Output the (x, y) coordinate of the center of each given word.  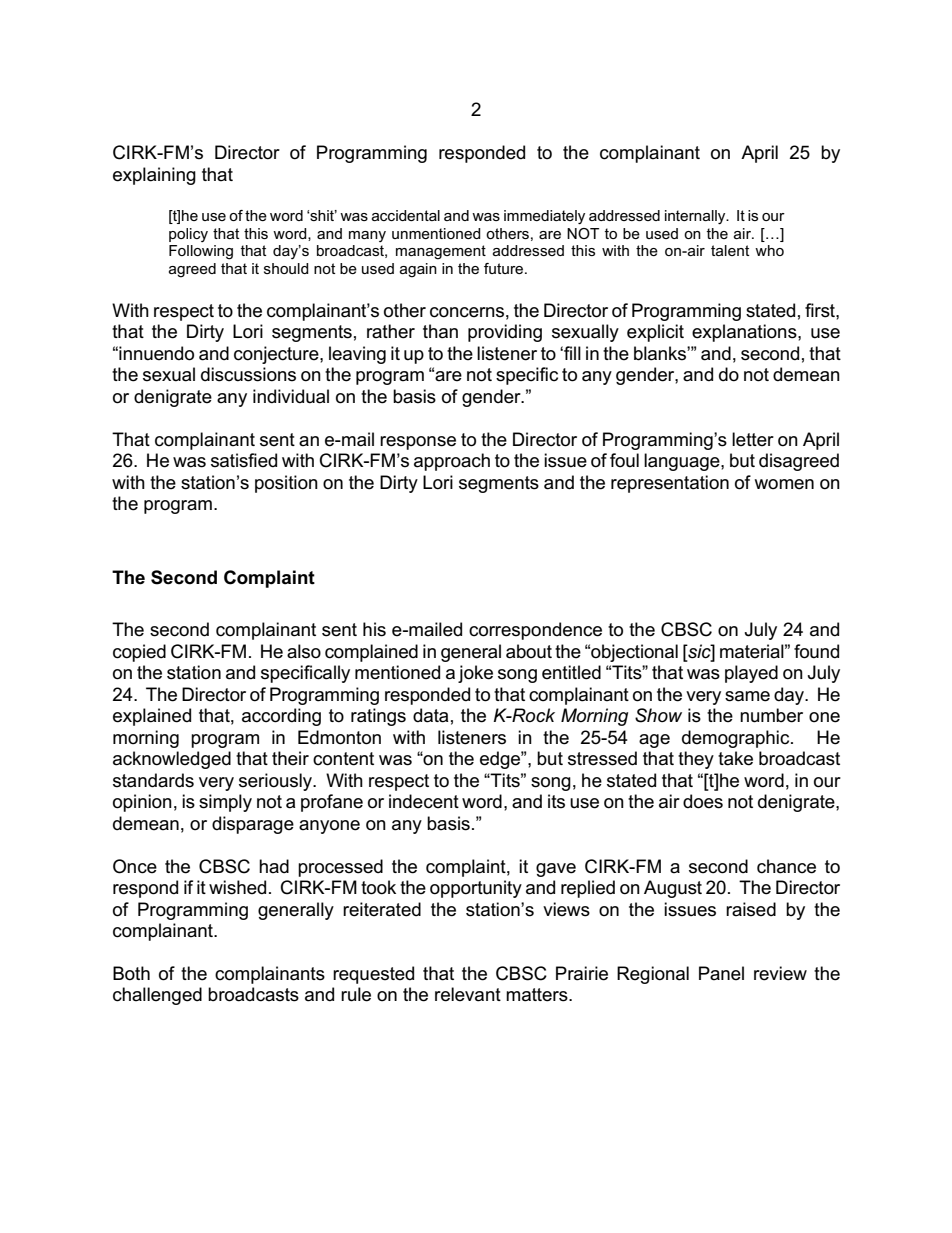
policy (188, 235)
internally (696, 217)
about (529, 651)
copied (139, 653)
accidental (406, 215)
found (816, 651)
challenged (157, 996)
